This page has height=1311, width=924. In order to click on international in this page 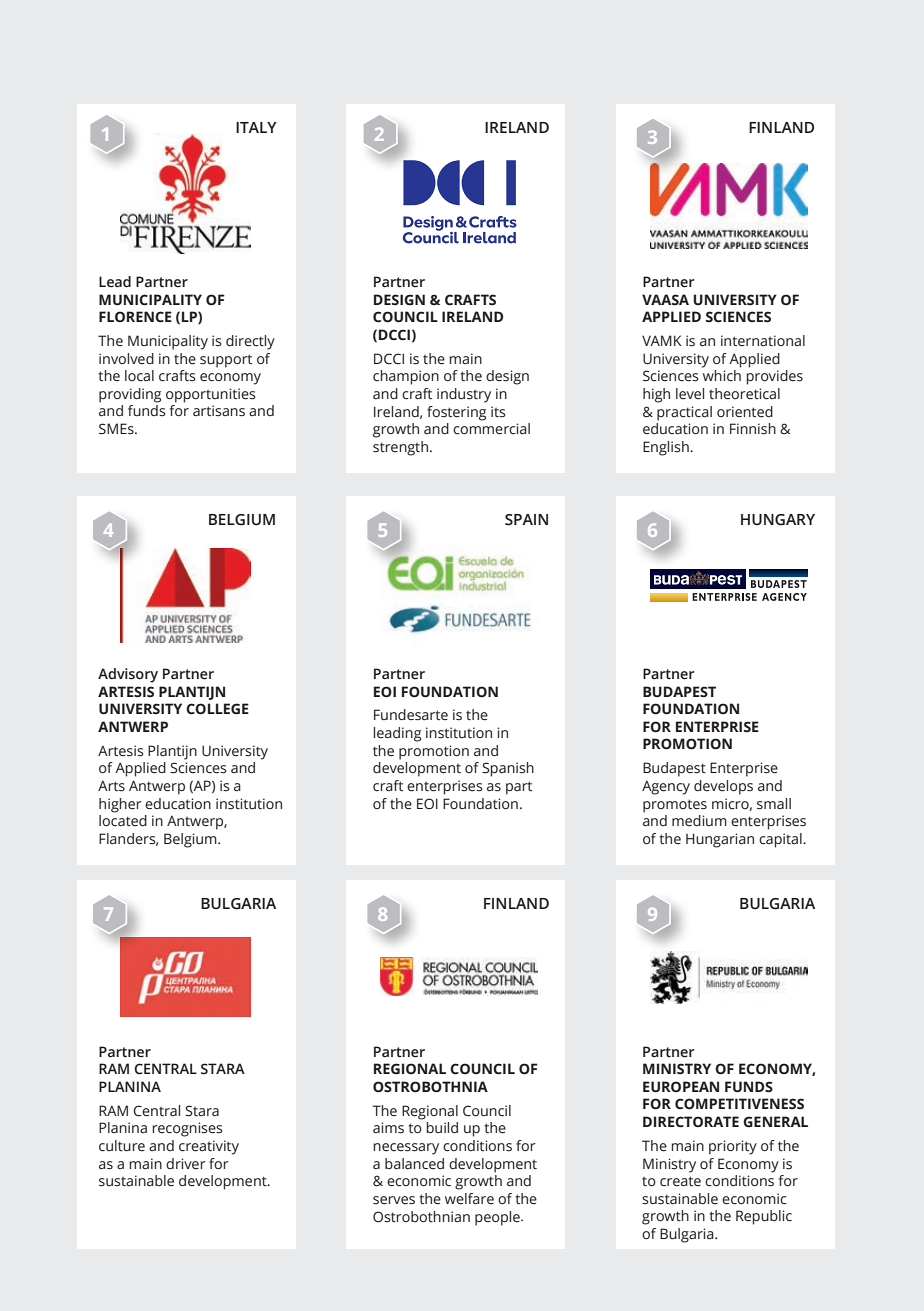, I will do `click(763, 341)`.
